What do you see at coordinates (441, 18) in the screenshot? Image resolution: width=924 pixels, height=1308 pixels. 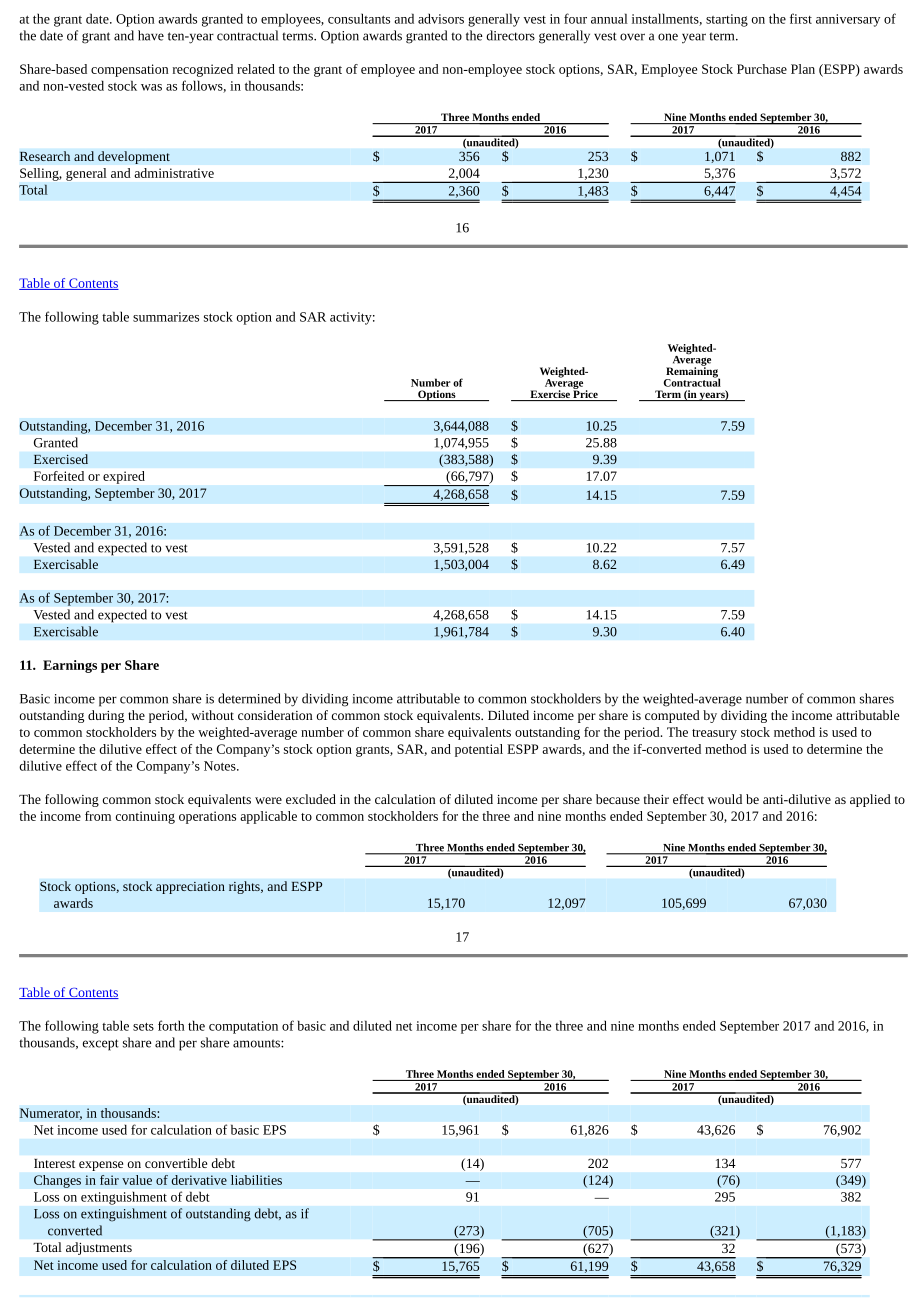 I see `advisors` at bounding box center [441, 18].
